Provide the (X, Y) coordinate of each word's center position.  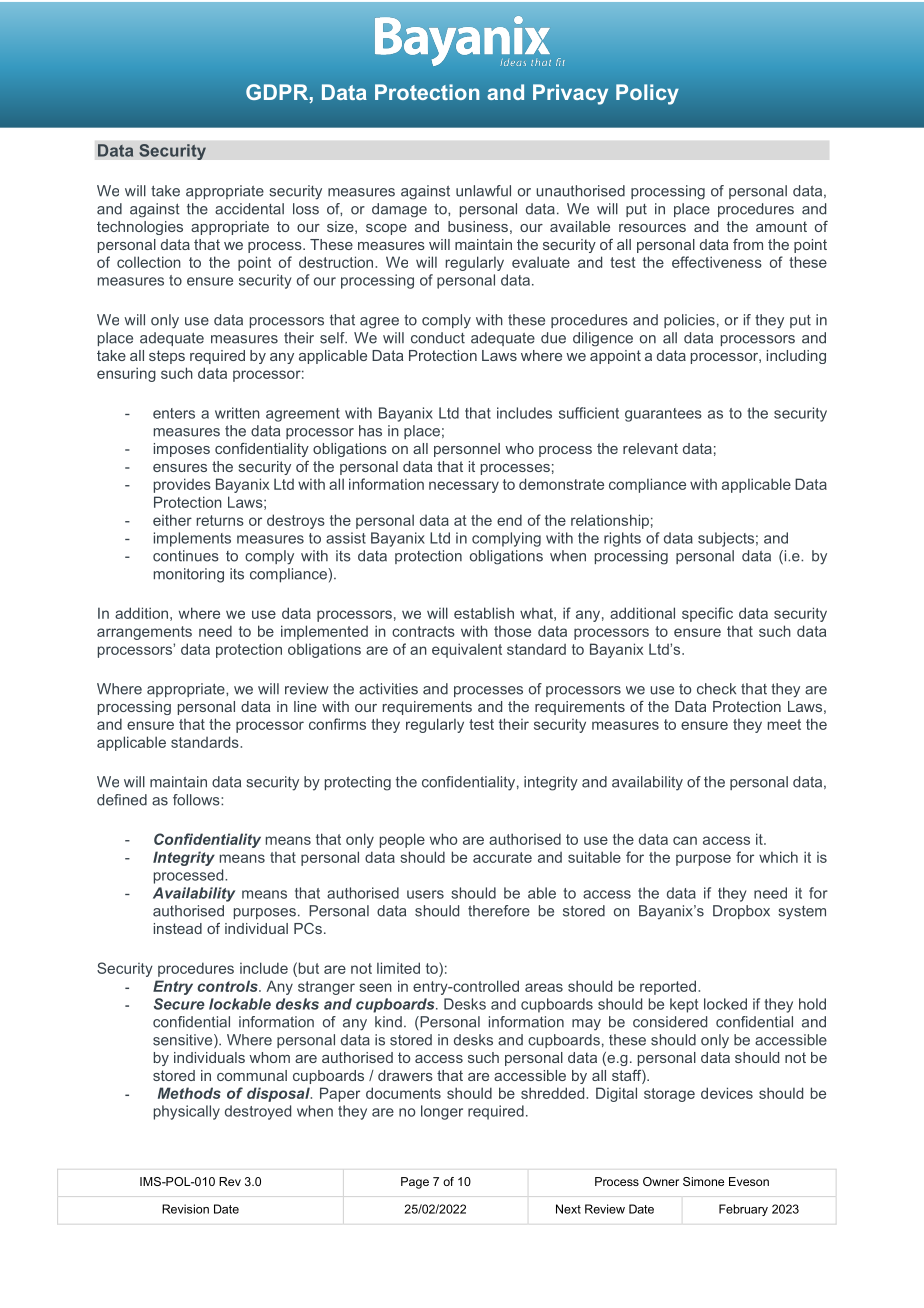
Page (415, 1183)
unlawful (483, 191)
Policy (647, 94)
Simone (703, 1181)
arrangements (144, 633)
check (716, 689)
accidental (249, 209)
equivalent (467, 650)
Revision (185, 1209)
